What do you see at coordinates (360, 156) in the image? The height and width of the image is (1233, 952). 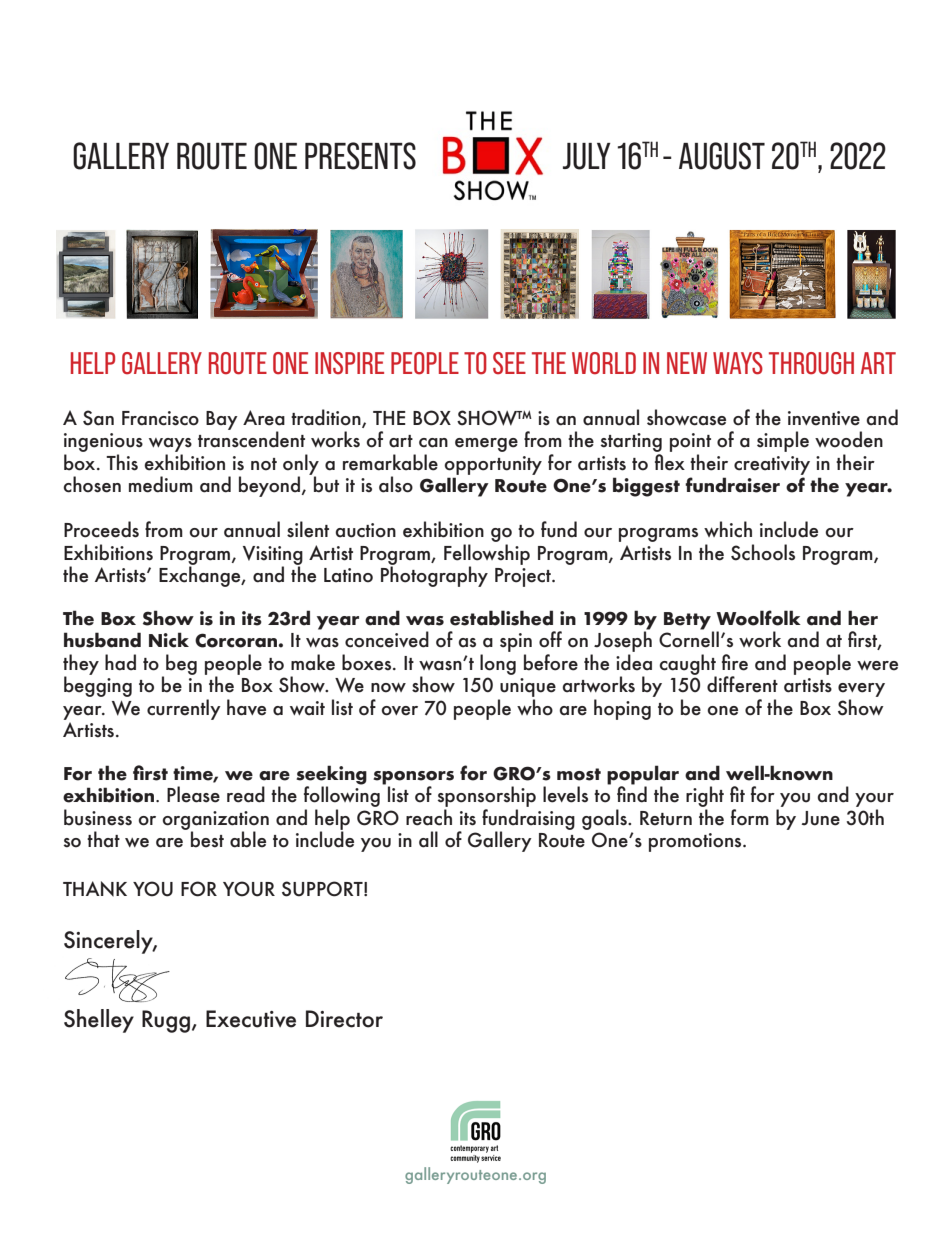 I see `PRESENTS` at bounding box center [360, 156].
